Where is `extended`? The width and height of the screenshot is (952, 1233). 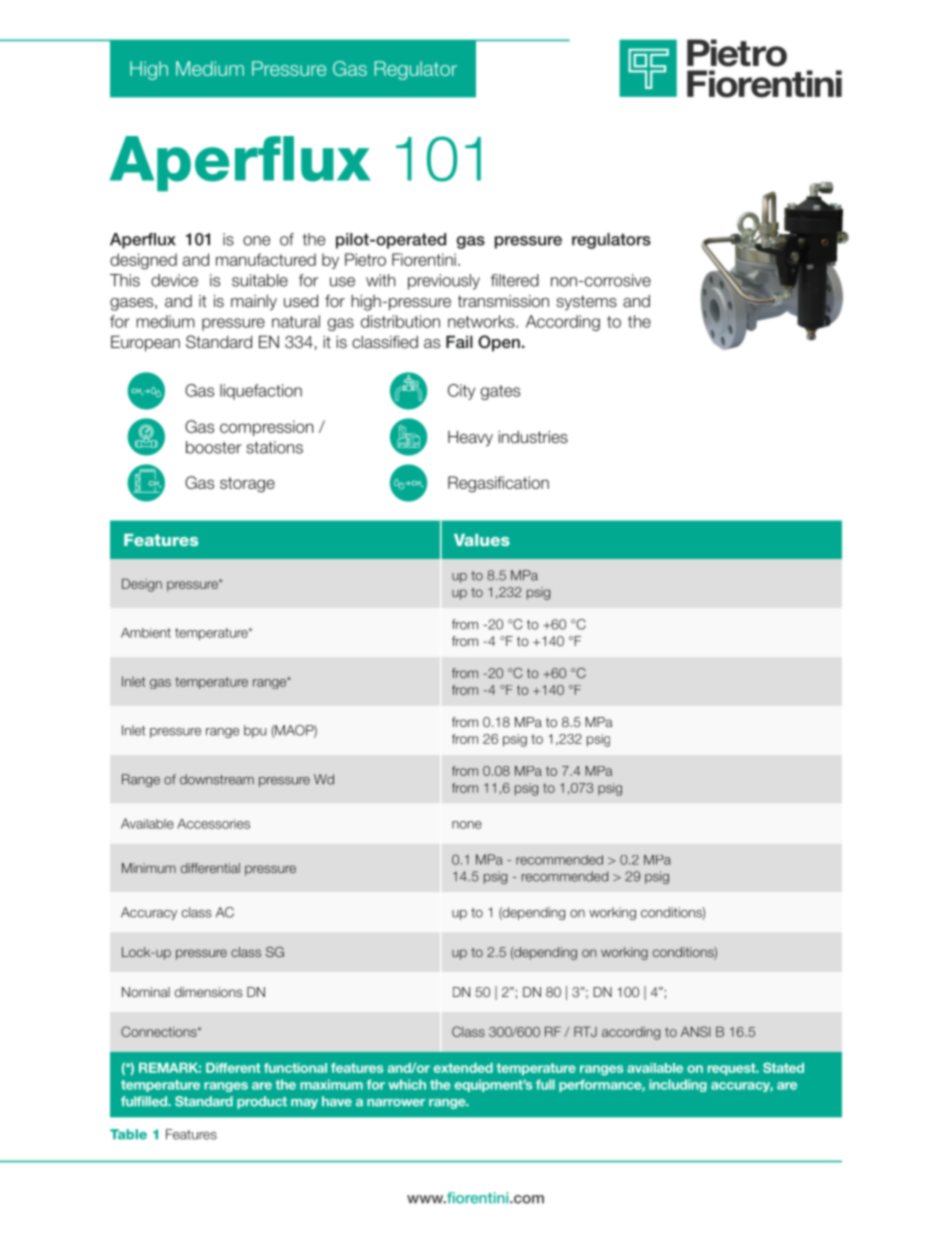 extended is located at coordinates (463, 1068).
